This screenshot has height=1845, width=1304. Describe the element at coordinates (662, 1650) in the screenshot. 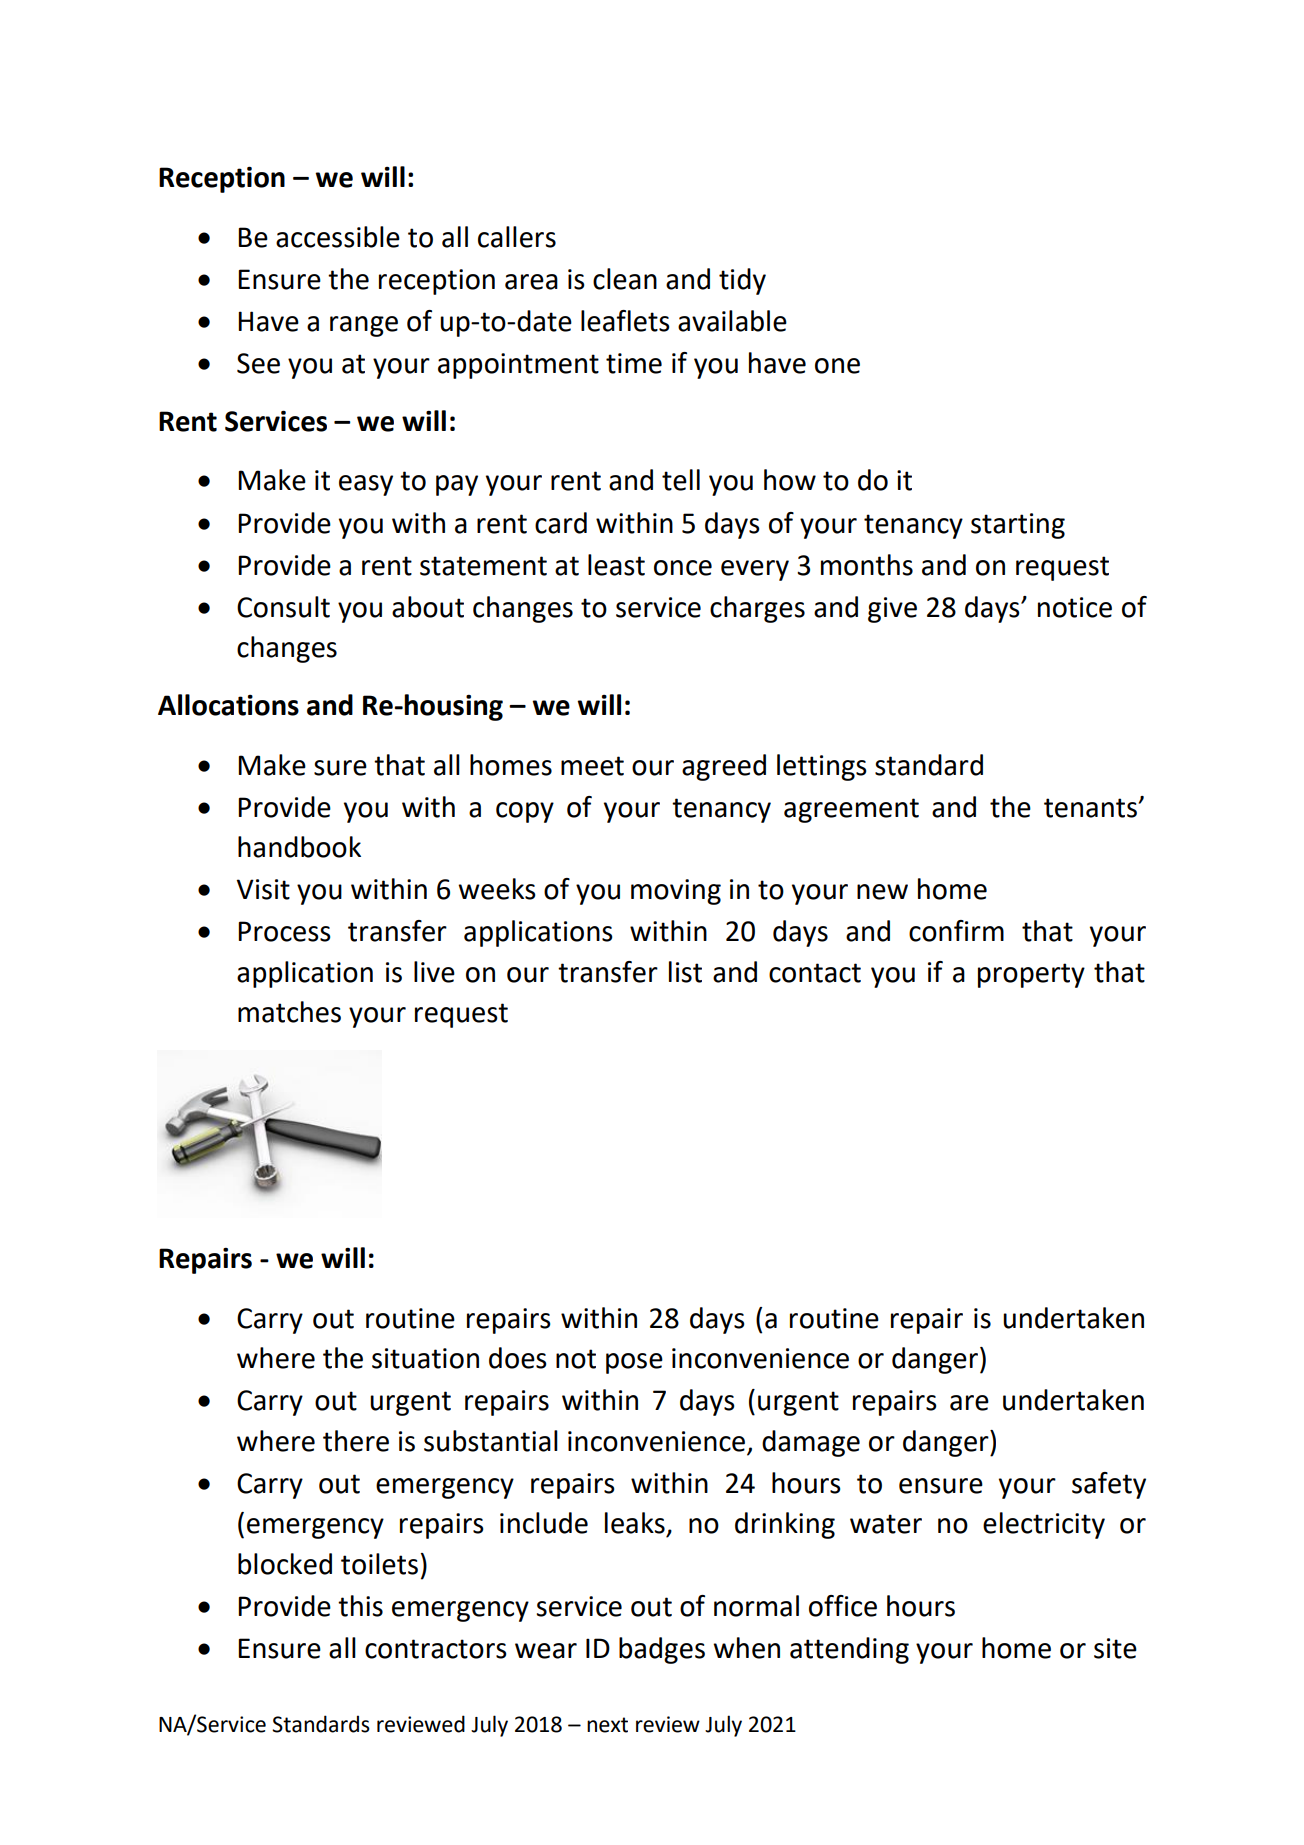

I see `badges` at that location.
